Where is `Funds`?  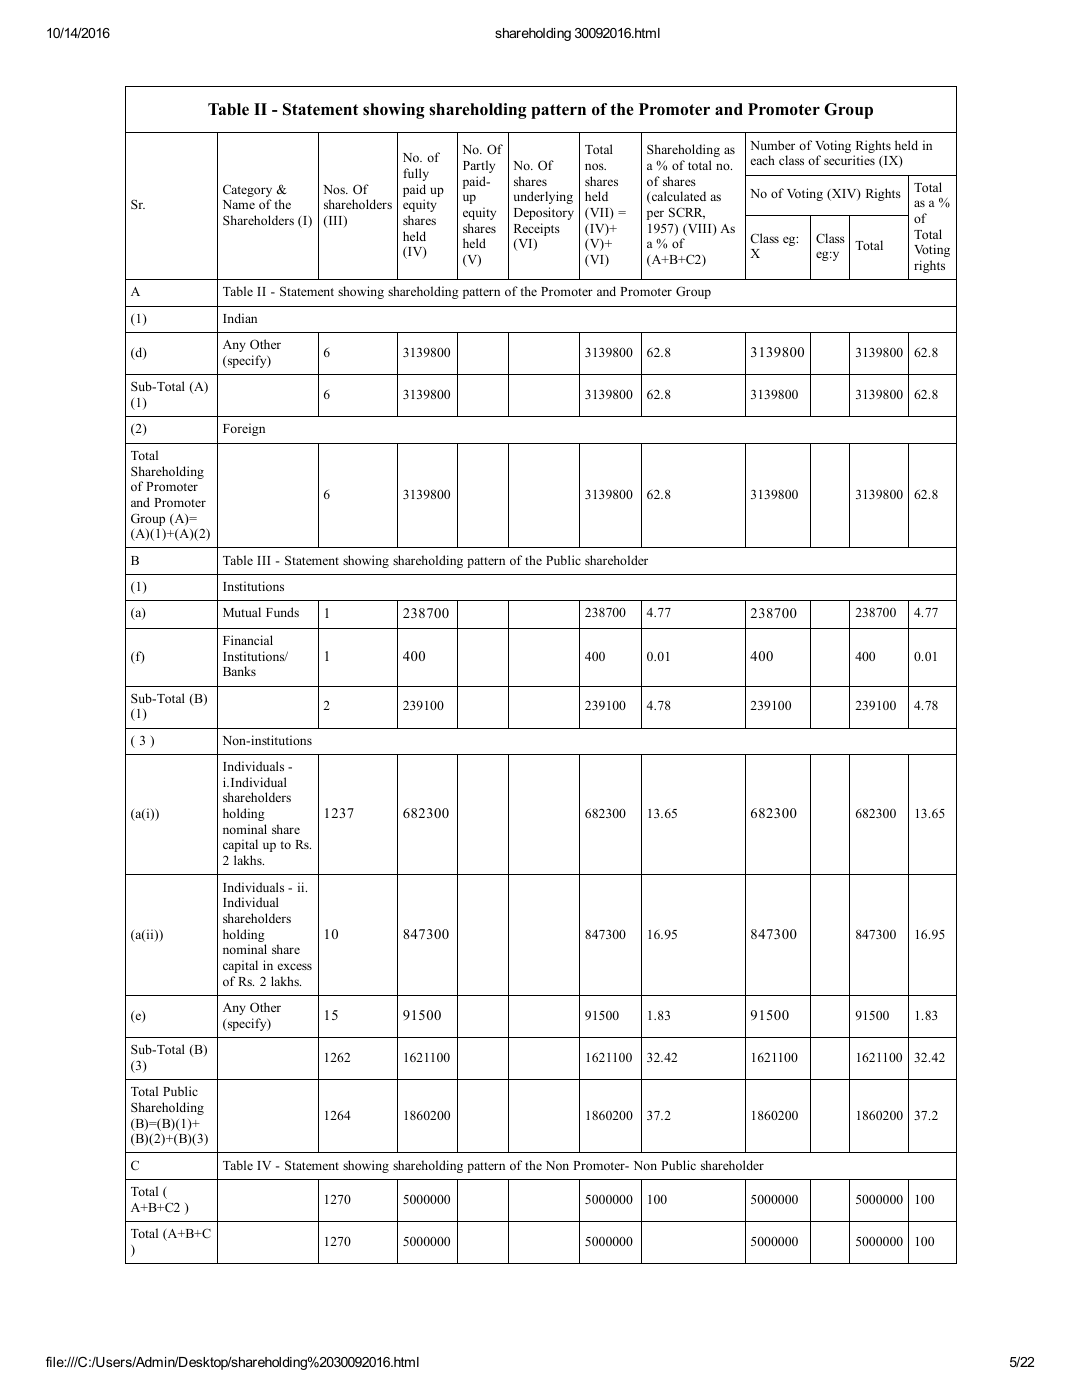
Funds is located at coordinates (282, 612).
